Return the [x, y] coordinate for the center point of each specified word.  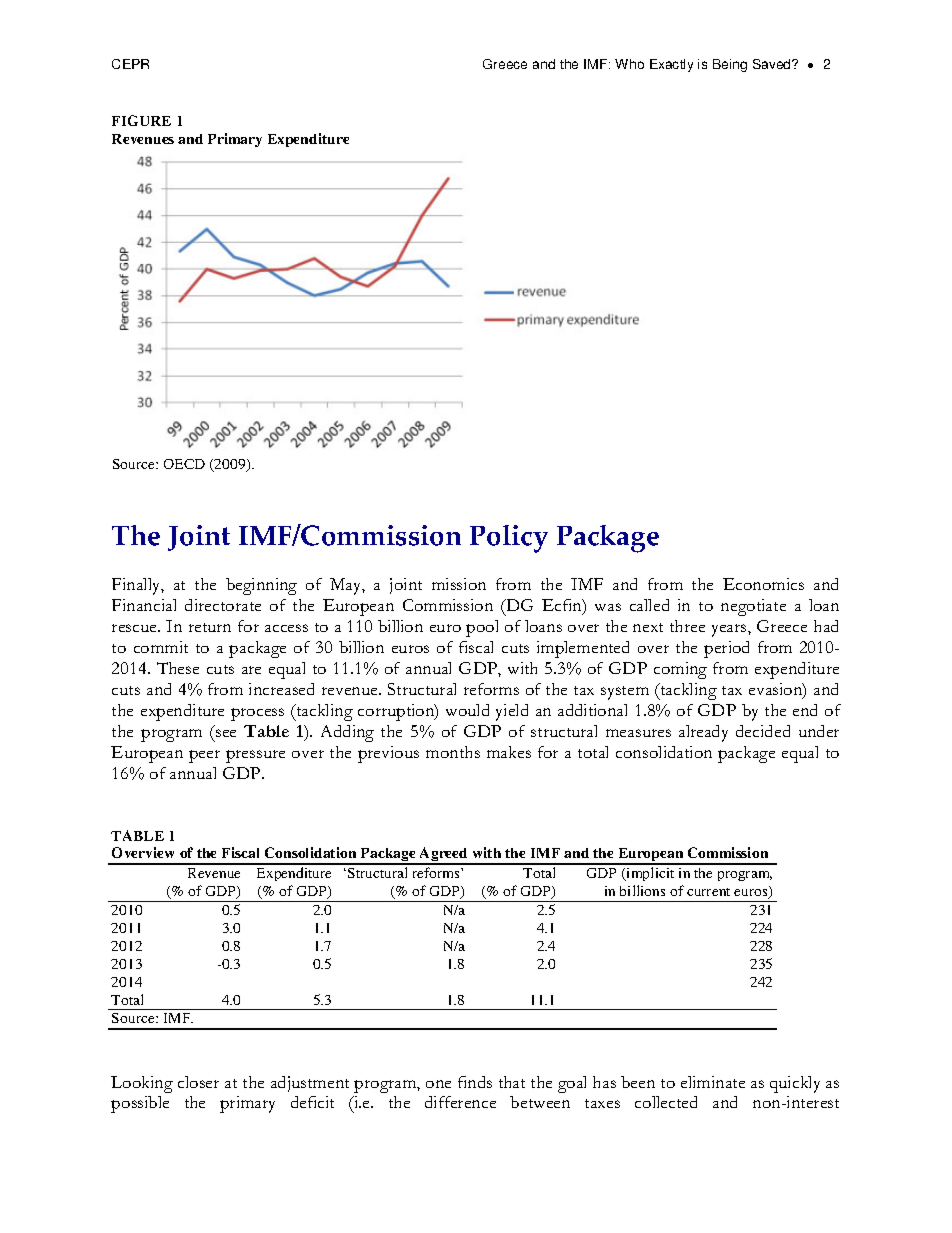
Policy [509, 539]
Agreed [444, 856]
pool [482, 628]
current [708, 892]
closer [198, 1082]
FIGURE [141, 120]
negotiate [753, 607]
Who [629, 64]
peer [204, 756]
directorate [223, 605]
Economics [763, 584]
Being [730, 65]
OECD [184, 464]
